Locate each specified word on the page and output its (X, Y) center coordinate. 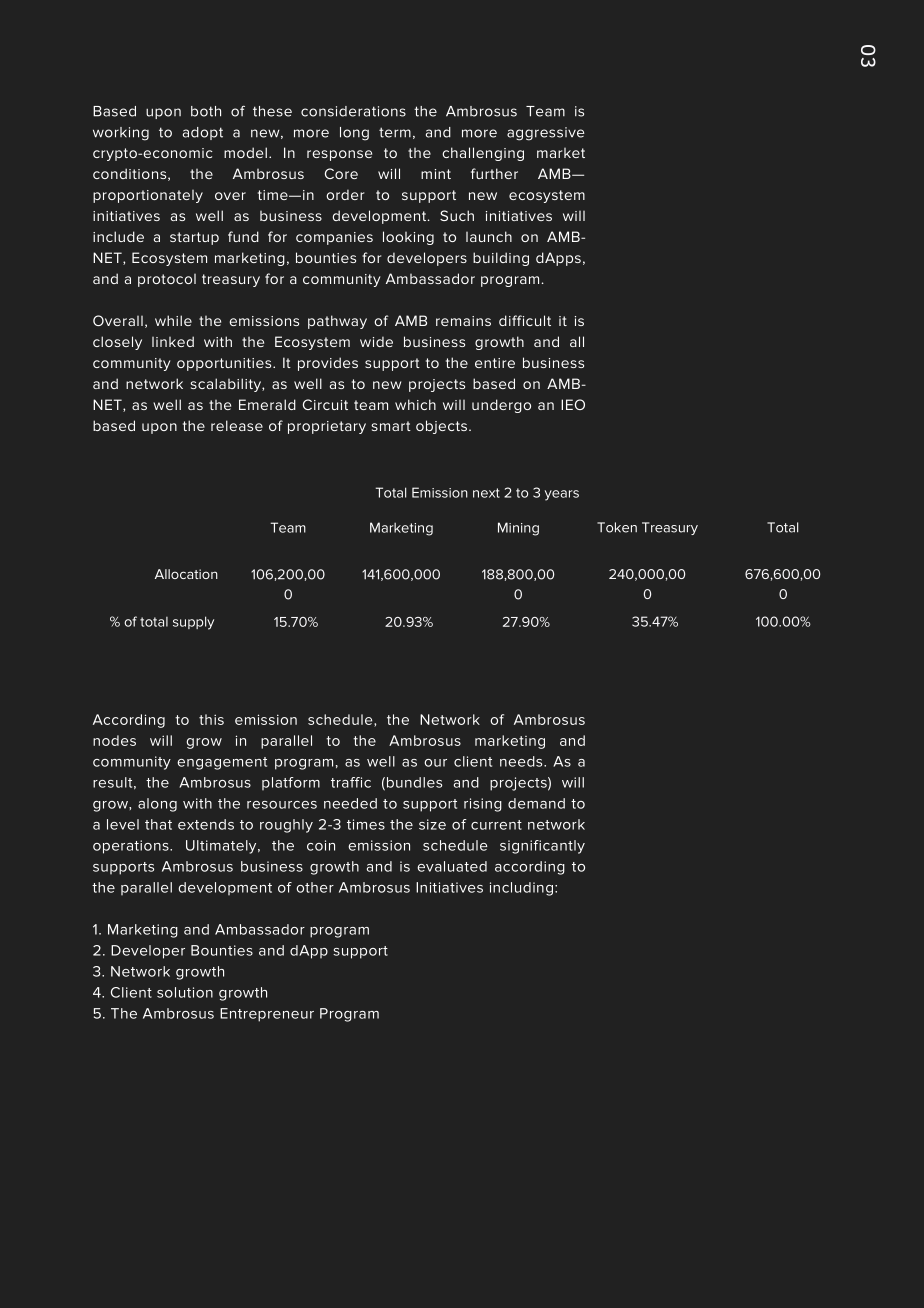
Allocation (186, 574)
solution (185, 992)
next (486, 493)
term (395, 132)
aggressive (546, 134)
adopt (203, 133)
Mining (518, 529)
